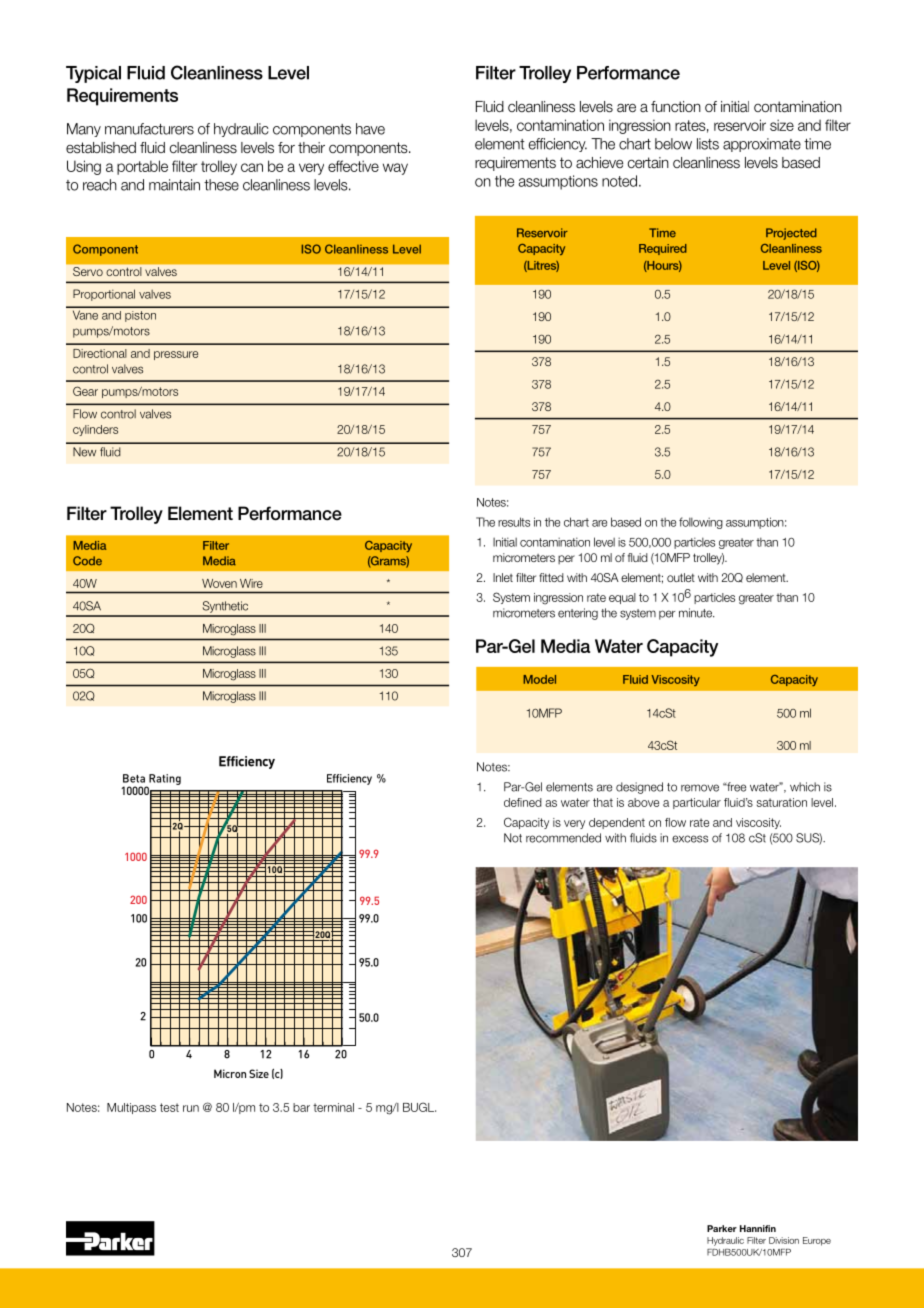 The image size is (924, 1308). What do you see at coordinates (395, 169) in the page?
I see `way` at bounding box center [395, 169].
